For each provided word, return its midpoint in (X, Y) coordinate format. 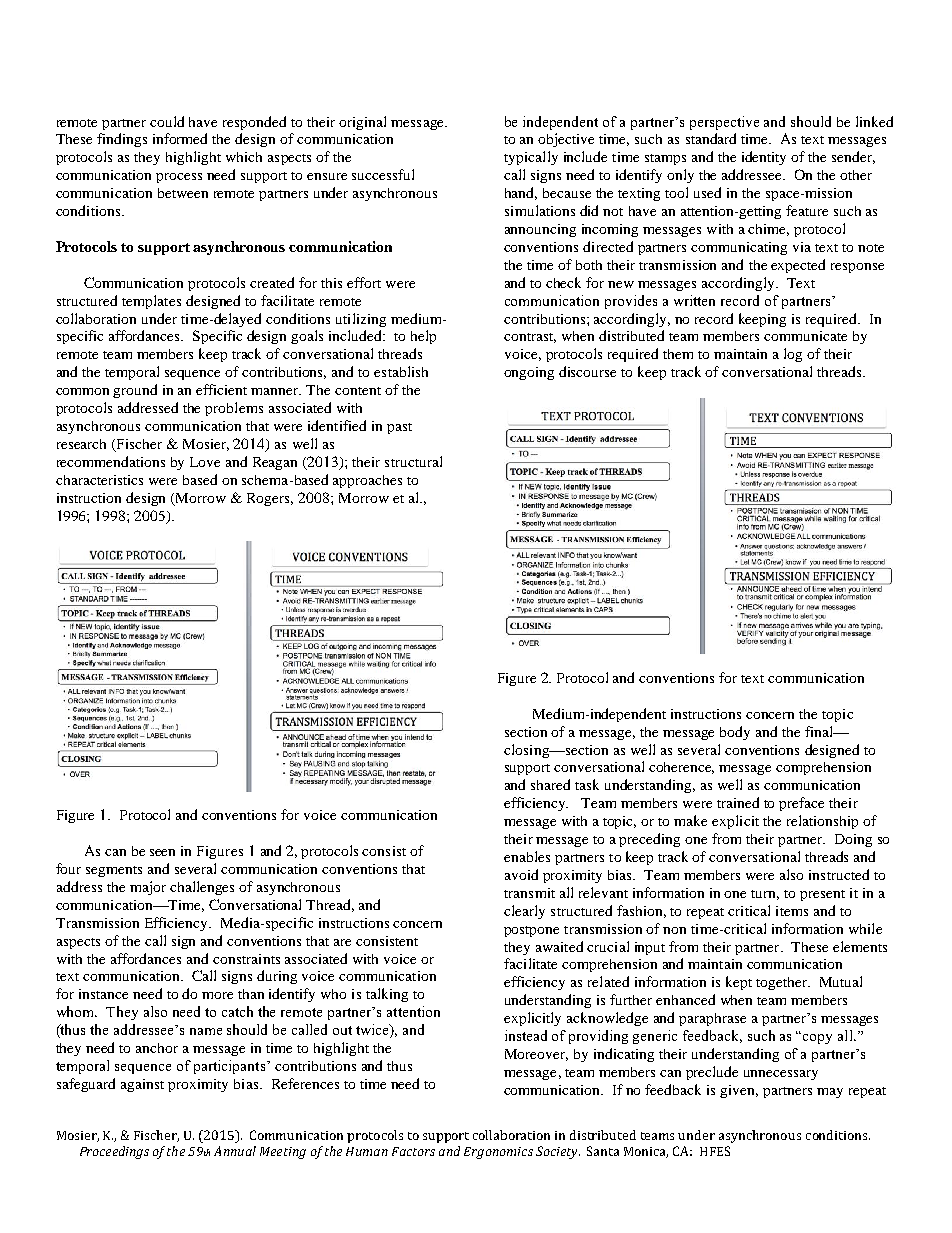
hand (521, 193)
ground (135, 391)
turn (765, 895)
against (142, 1085)
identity (764, 158)
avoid (521, 874)
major (148, 888)
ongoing (529, 373)
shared (550, 784)
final (820, 731)
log (793, 355)
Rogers (270, 499)
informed (180, 138)
